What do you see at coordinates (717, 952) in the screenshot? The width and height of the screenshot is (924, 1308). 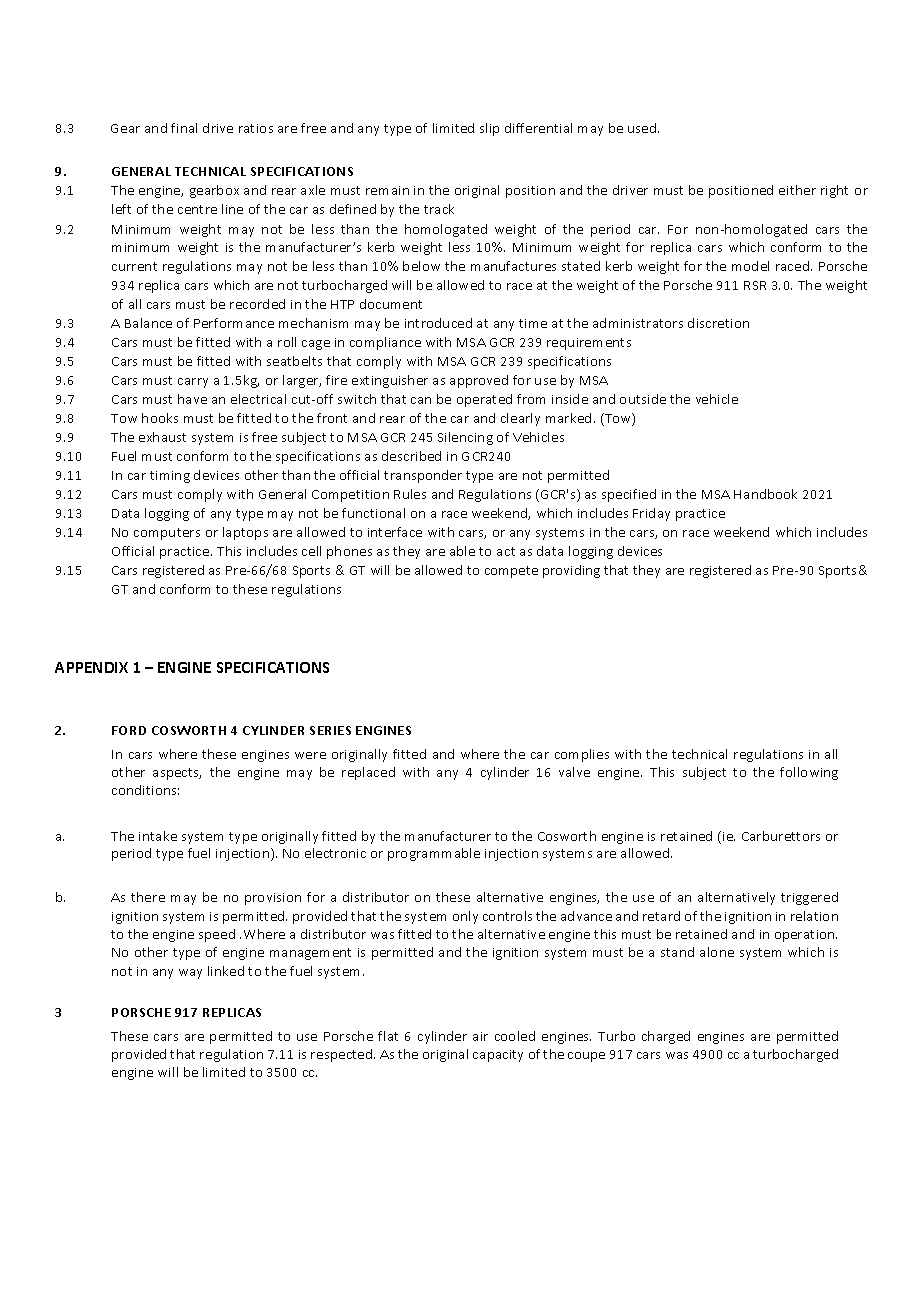 I see `alone` at bounding box center [717, 952].
